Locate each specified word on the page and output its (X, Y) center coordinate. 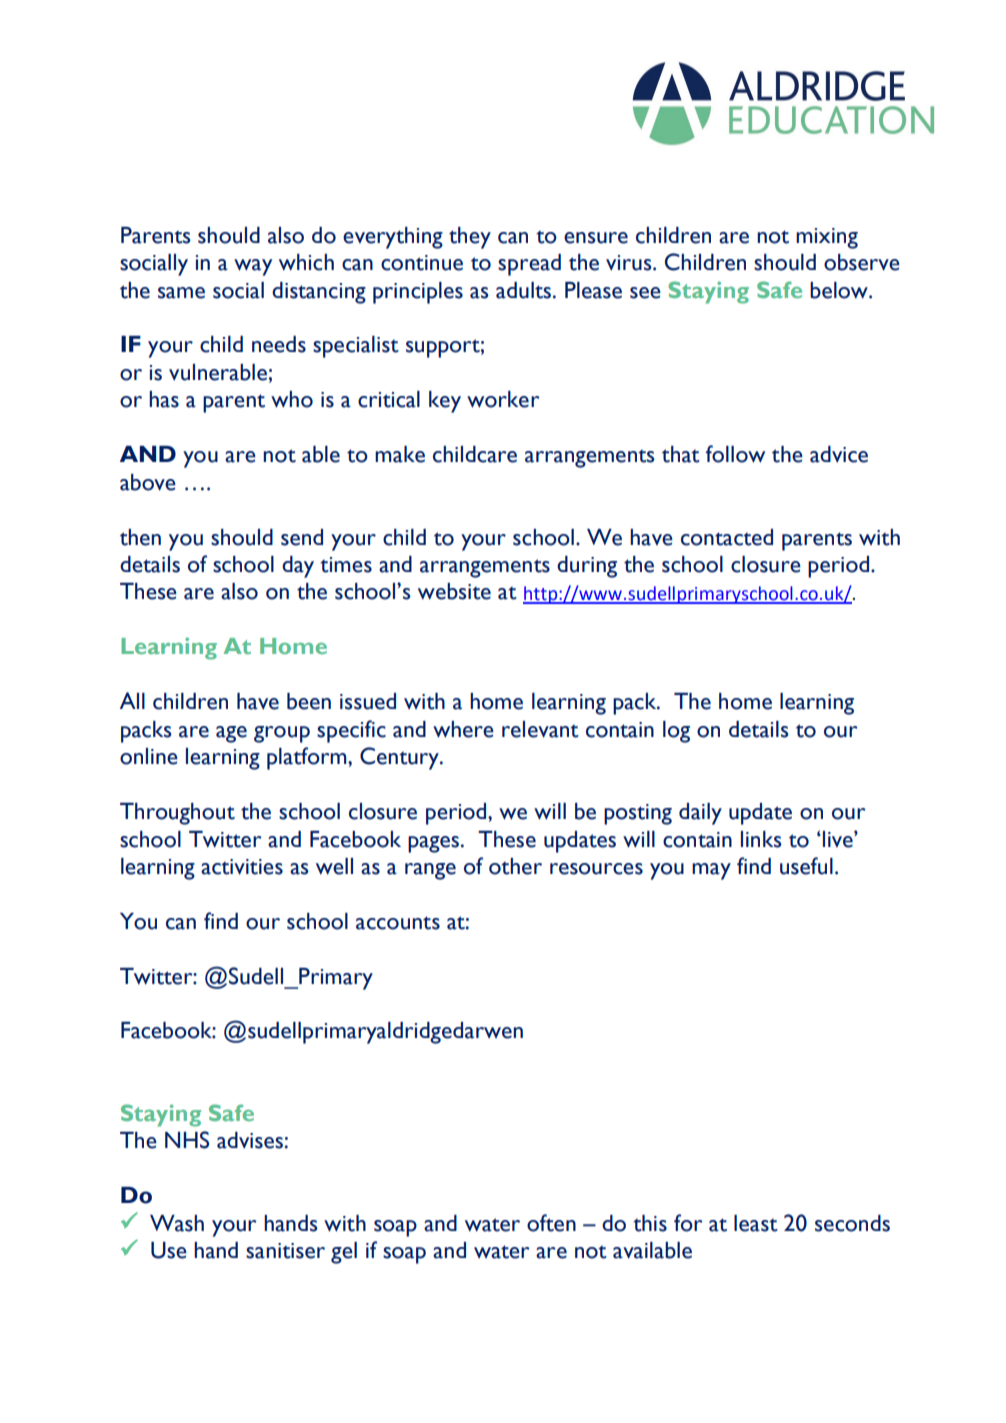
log (676, 732)
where (463, 729)
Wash (177, 1223)
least (756, 1223)
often (551, 1223)
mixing (827, 238)
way (253, 267)
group (282, 734)
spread (529, 265)
